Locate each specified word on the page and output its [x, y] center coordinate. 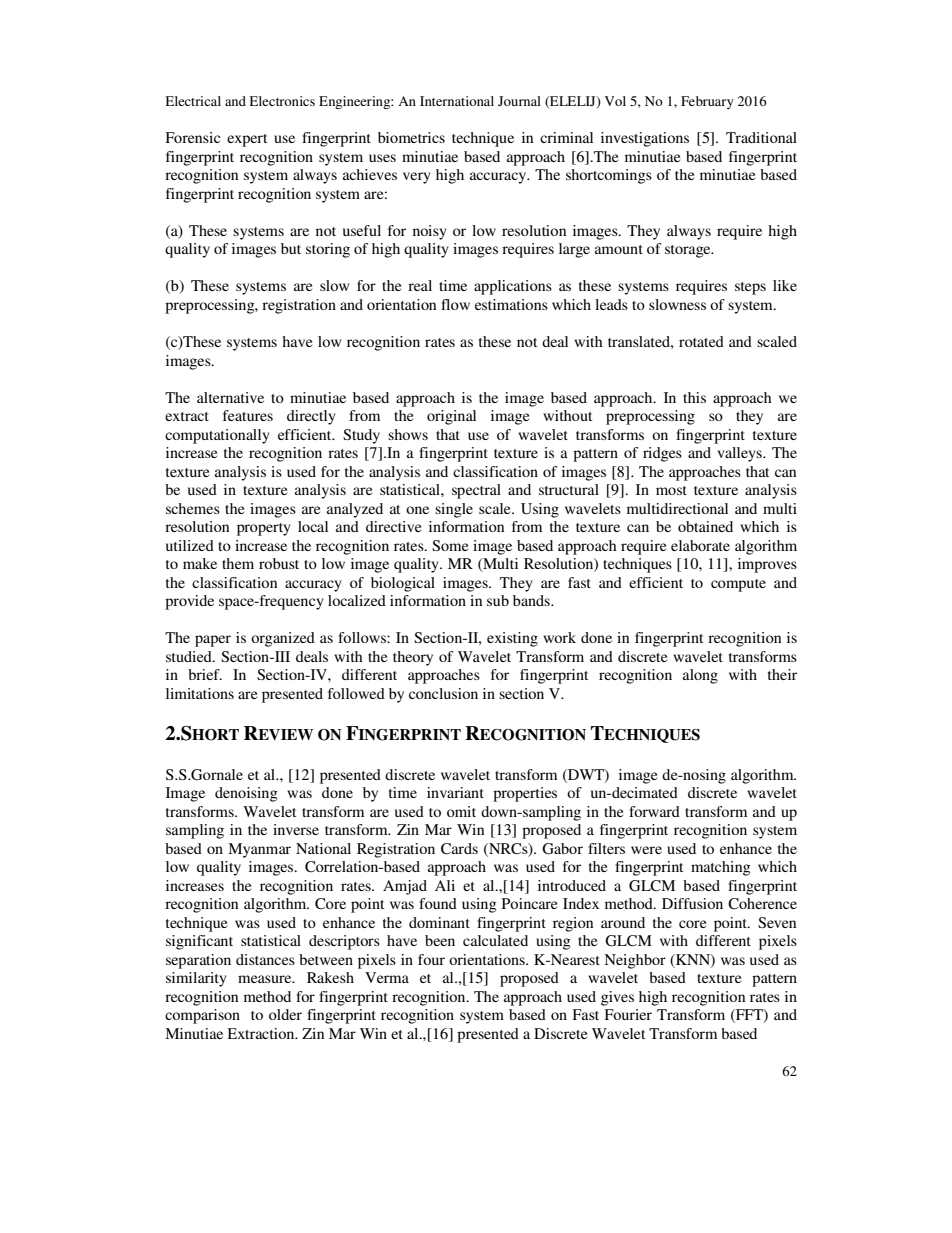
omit [461, 811]
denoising [246, 794]
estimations [511, 304]
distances [265, 959]
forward [654, 811]
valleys [740, 454]
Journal [519, 101]
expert [247, 140]
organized [283, 639]
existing [512, 639]
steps [750, 288]
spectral [476, 491]
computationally [217, 436]
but [291, 248]
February [707, 102]
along [700, 676]
